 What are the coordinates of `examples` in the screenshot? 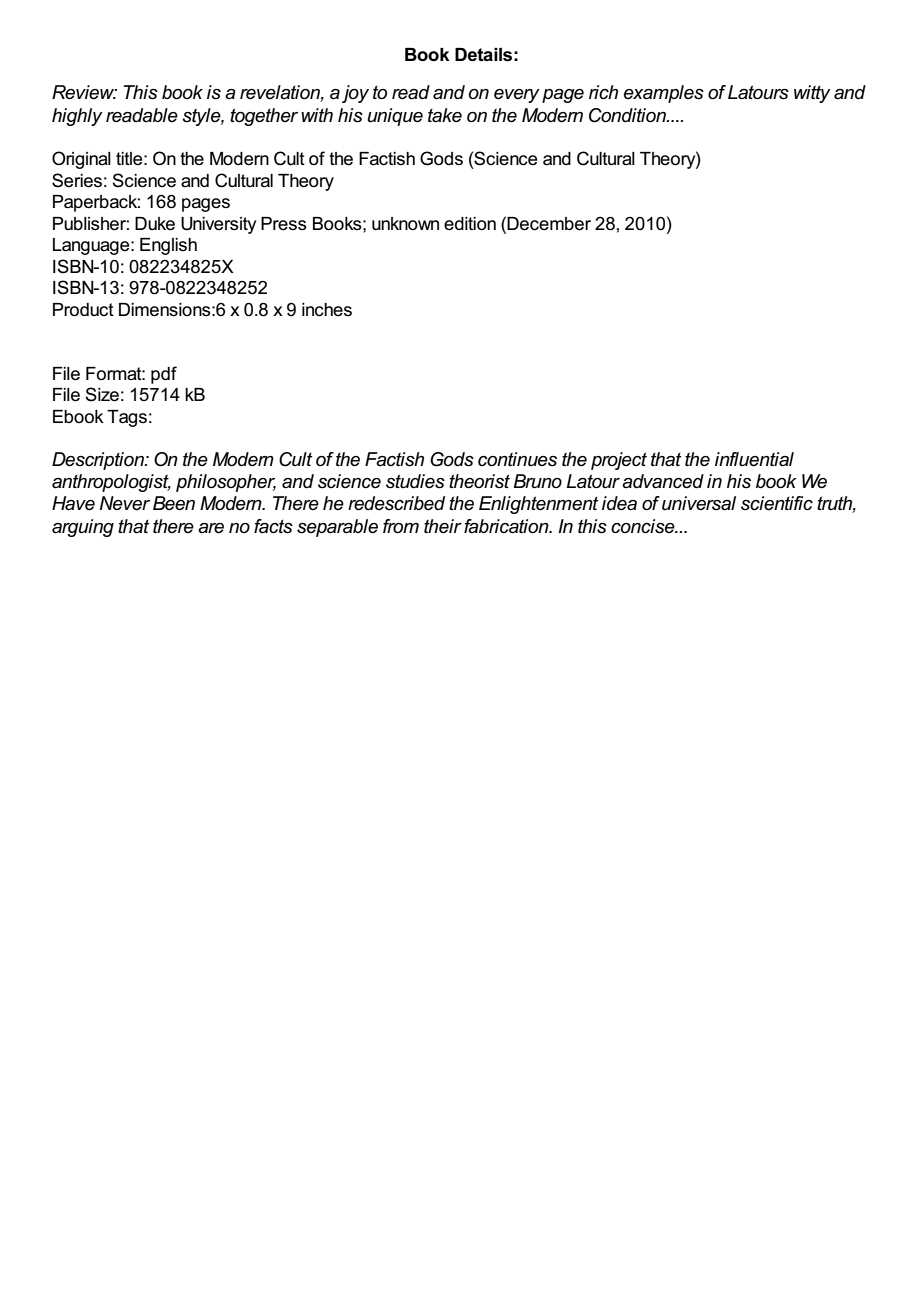 It's located at (664, 94).
